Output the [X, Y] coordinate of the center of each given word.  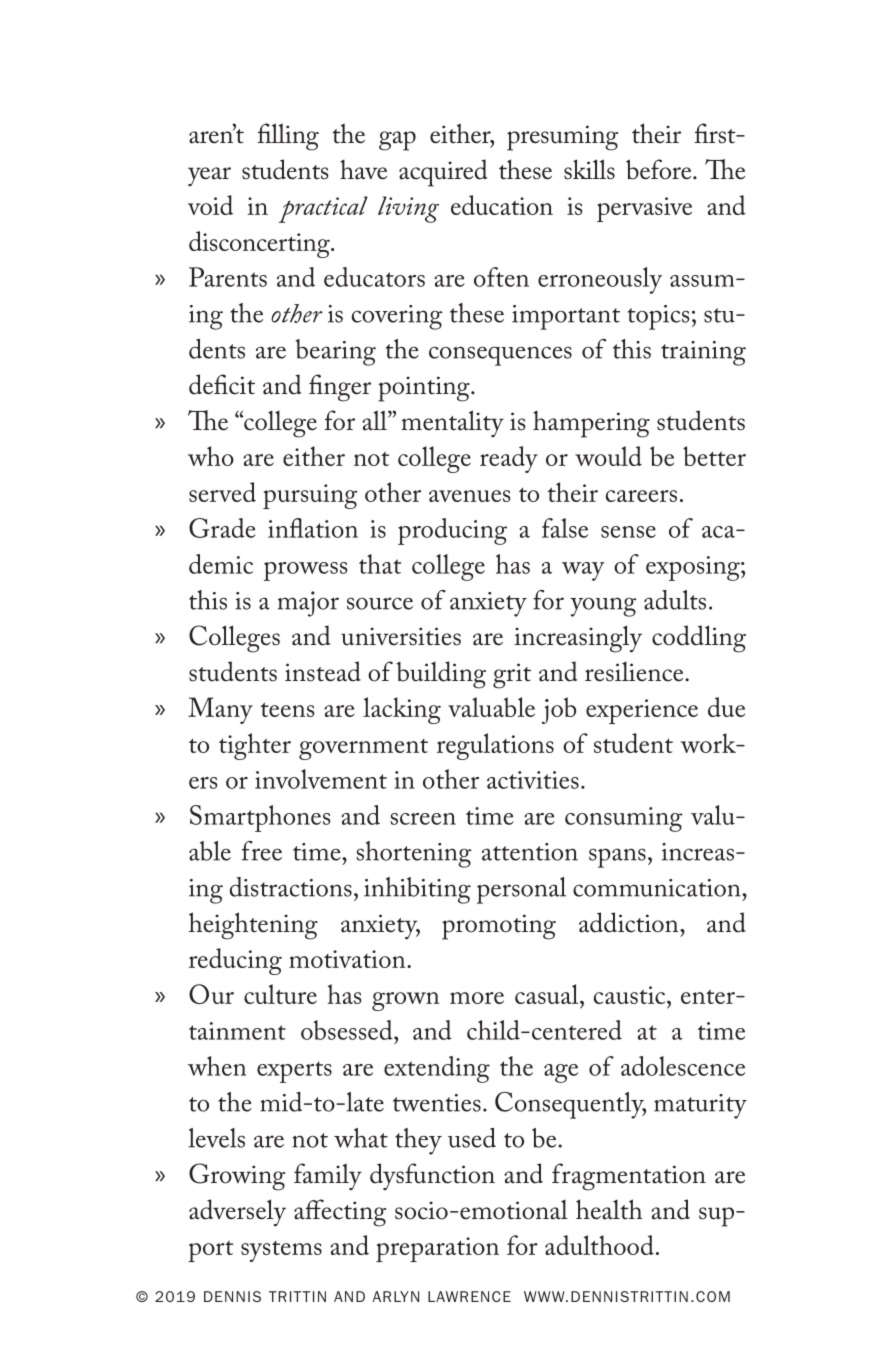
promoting [499, 927]
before [660, 169]
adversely [237, 1213]
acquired [443, 173]
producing [452, 531]
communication [658, 888]
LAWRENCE [469, 1296]
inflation [313, 528]
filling [288, 137]
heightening [253, 926]
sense [628, 532]
